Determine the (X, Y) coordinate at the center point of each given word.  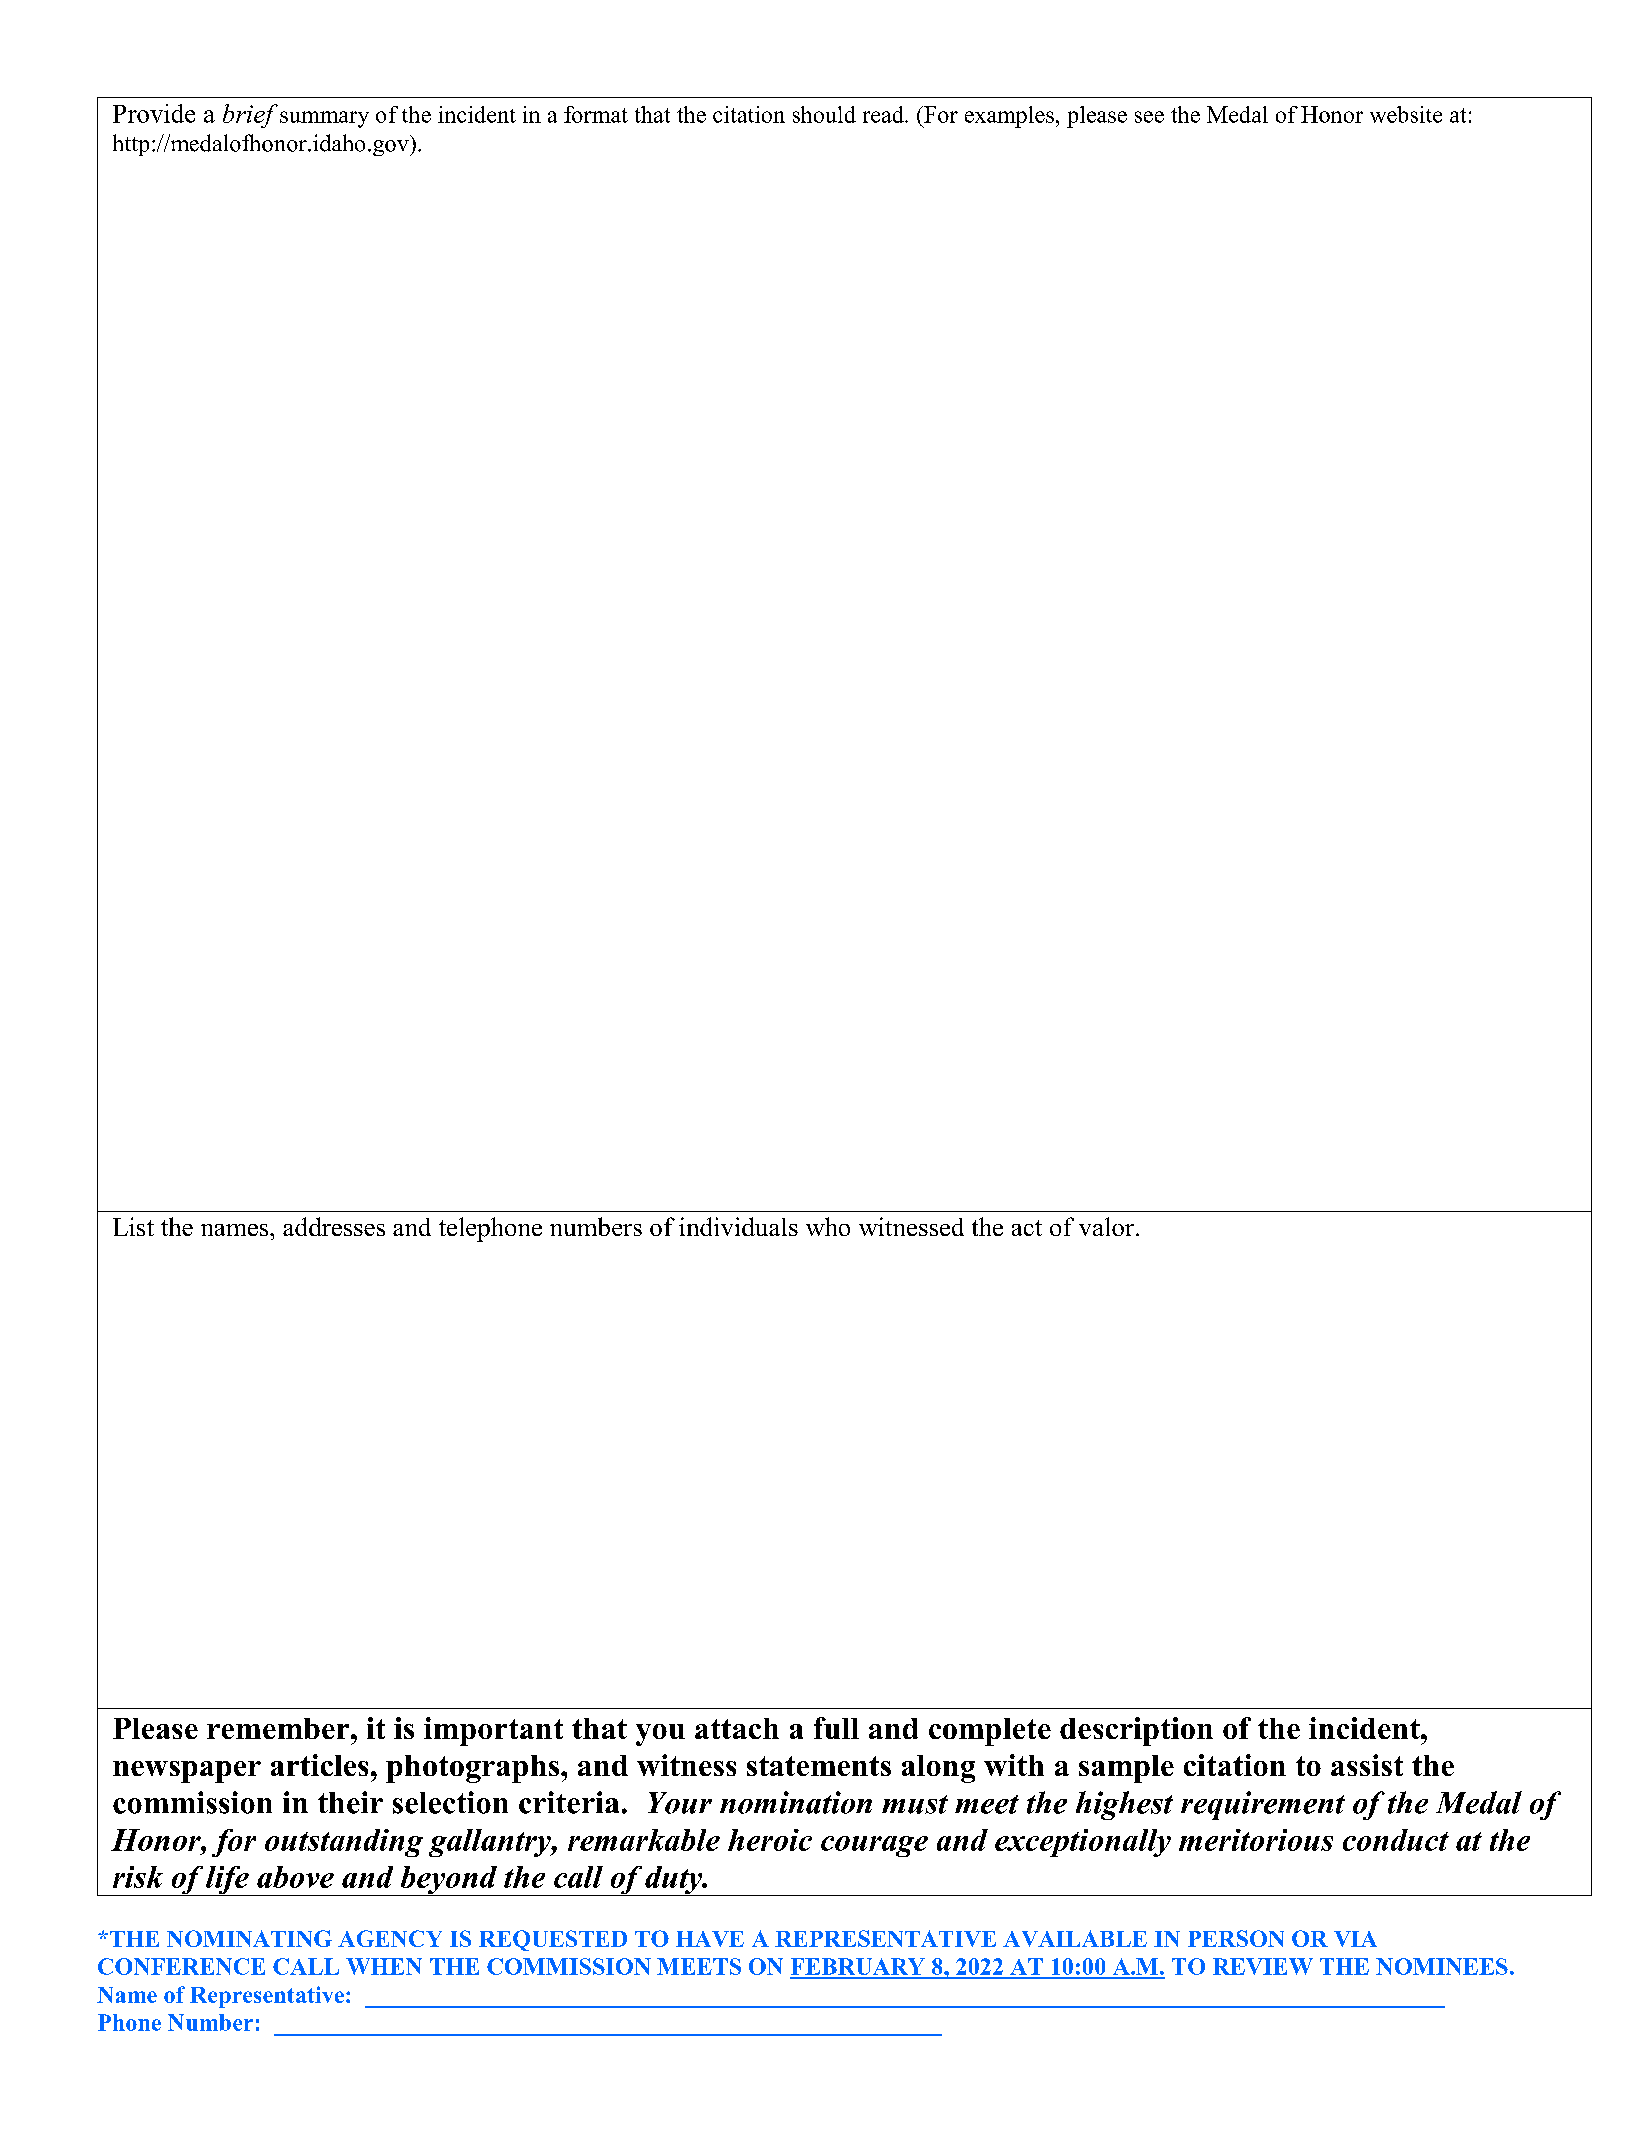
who (828, 1226)
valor (1108, 1226)
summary (324, 119)
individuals (738, 1226)
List (133, 1226)
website (1406, 114)
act (1027, 1228)
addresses (334, 1226)
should (824, 114)
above (295, 1877)
